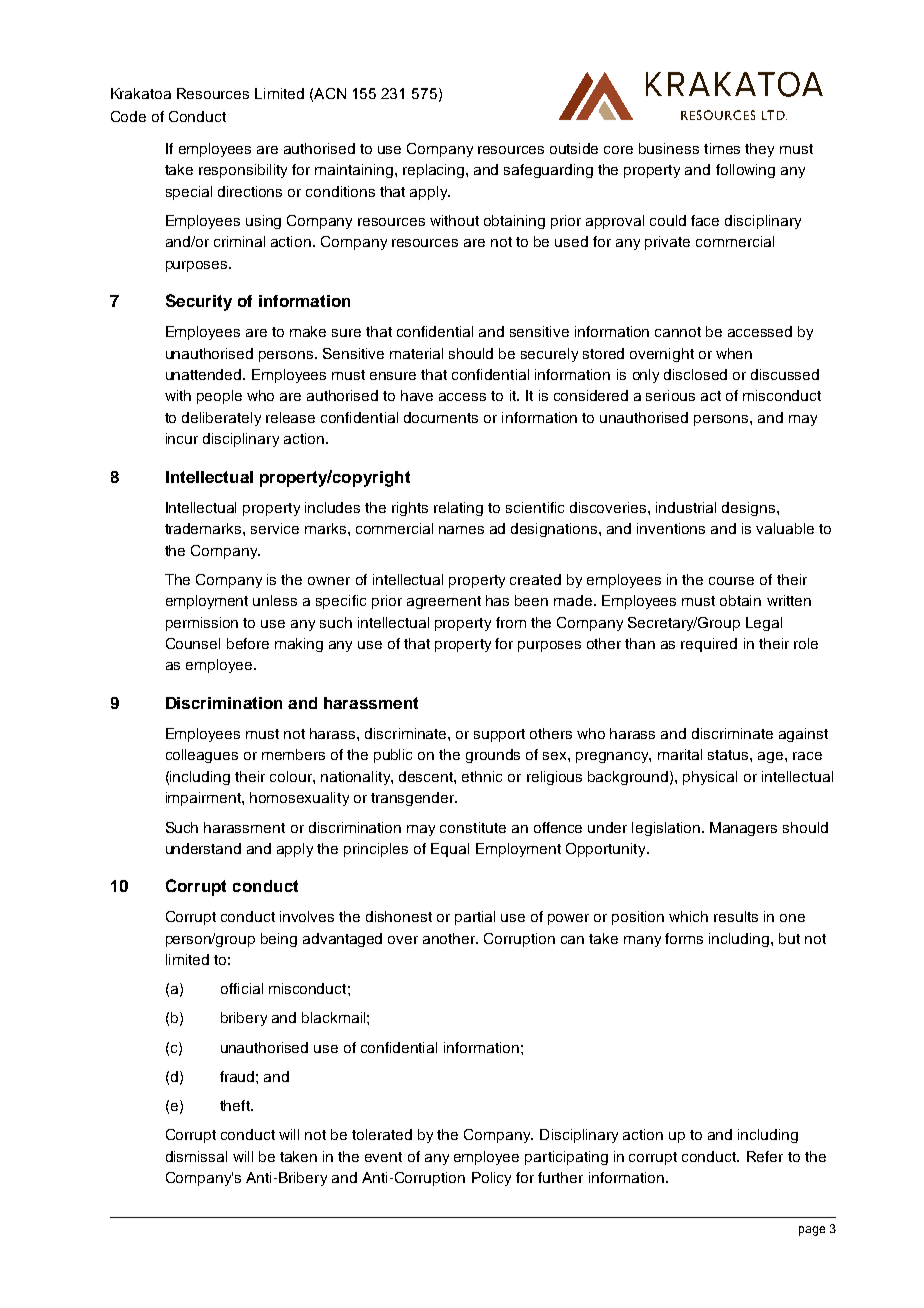 The width and height of the screenshot is (924, 1308). I want to click on replacing, so click(435, 171).
